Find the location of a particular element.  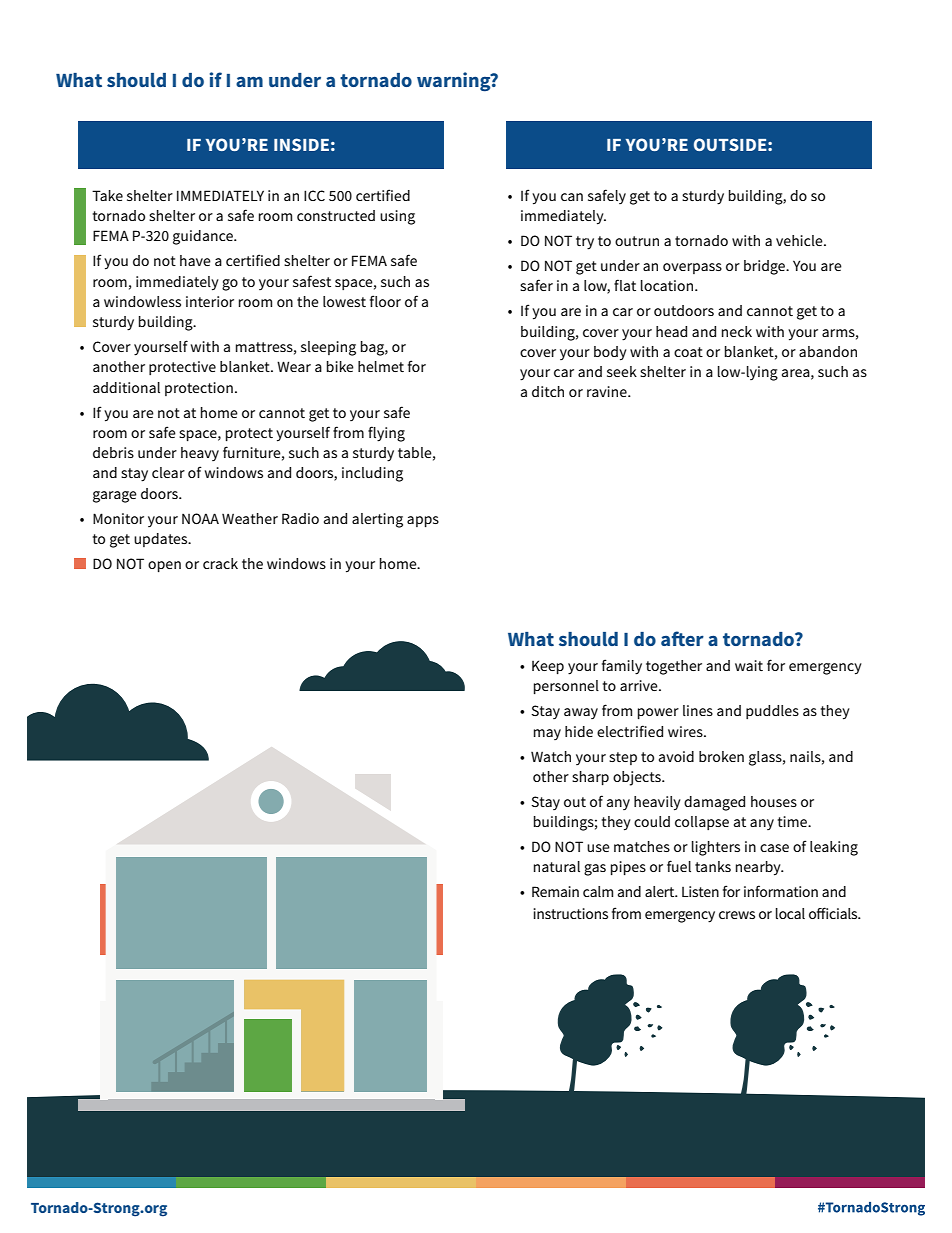

using is located at coordinates (397, 217).
